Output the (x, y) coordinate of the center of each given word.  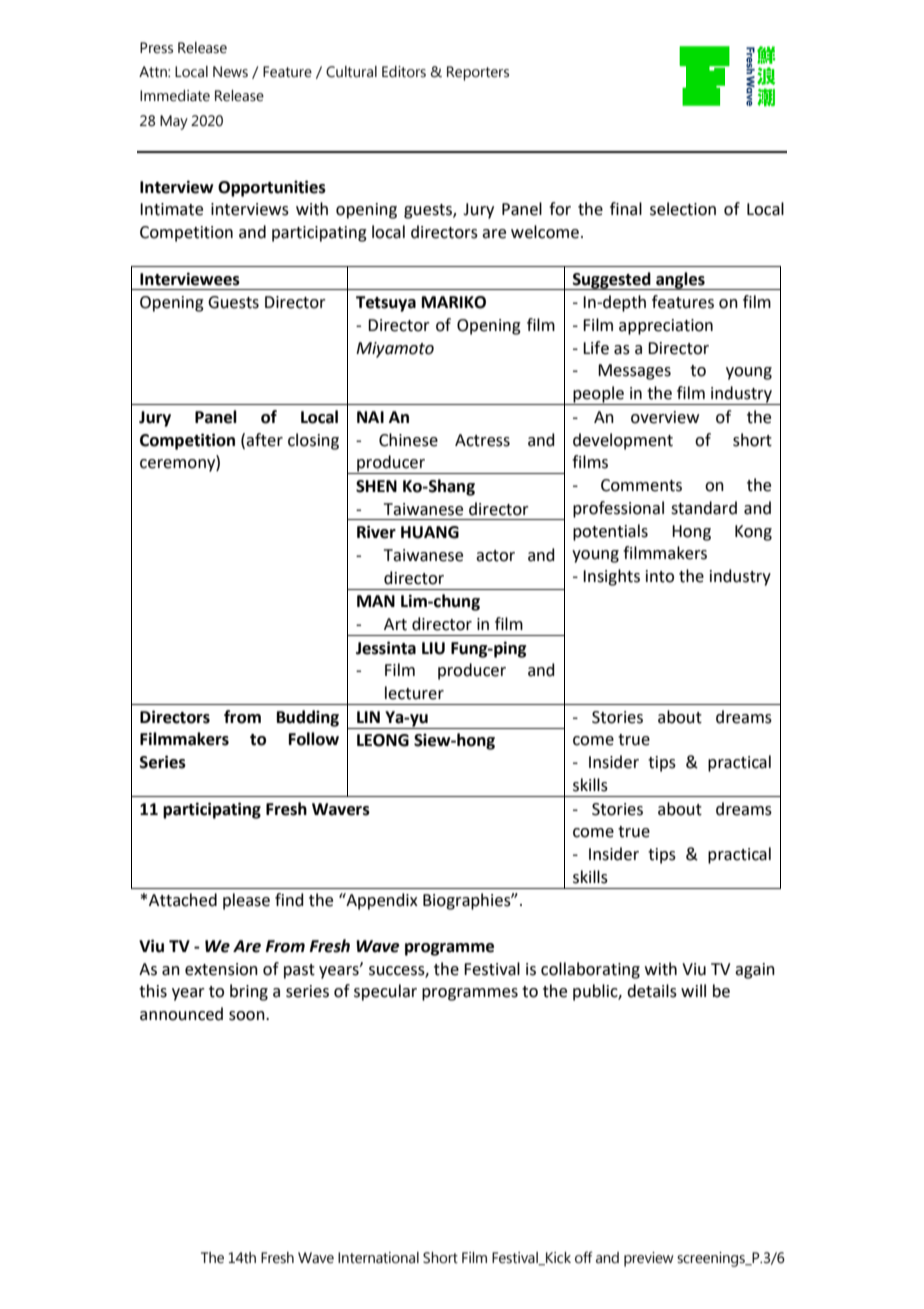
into (660, 576)
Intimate (171, 209)
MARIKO (454, 302)
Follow (314, 739)
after (264, 440)
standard (704, 508)
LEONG (383, 740)
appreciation (666, 327)
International (378, 1258)
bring (249, 992)
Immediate (175, 96)
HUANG (430, 532)
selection (683, 209)
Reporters (478, 73)
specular (385, 992)
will (693, 990)
